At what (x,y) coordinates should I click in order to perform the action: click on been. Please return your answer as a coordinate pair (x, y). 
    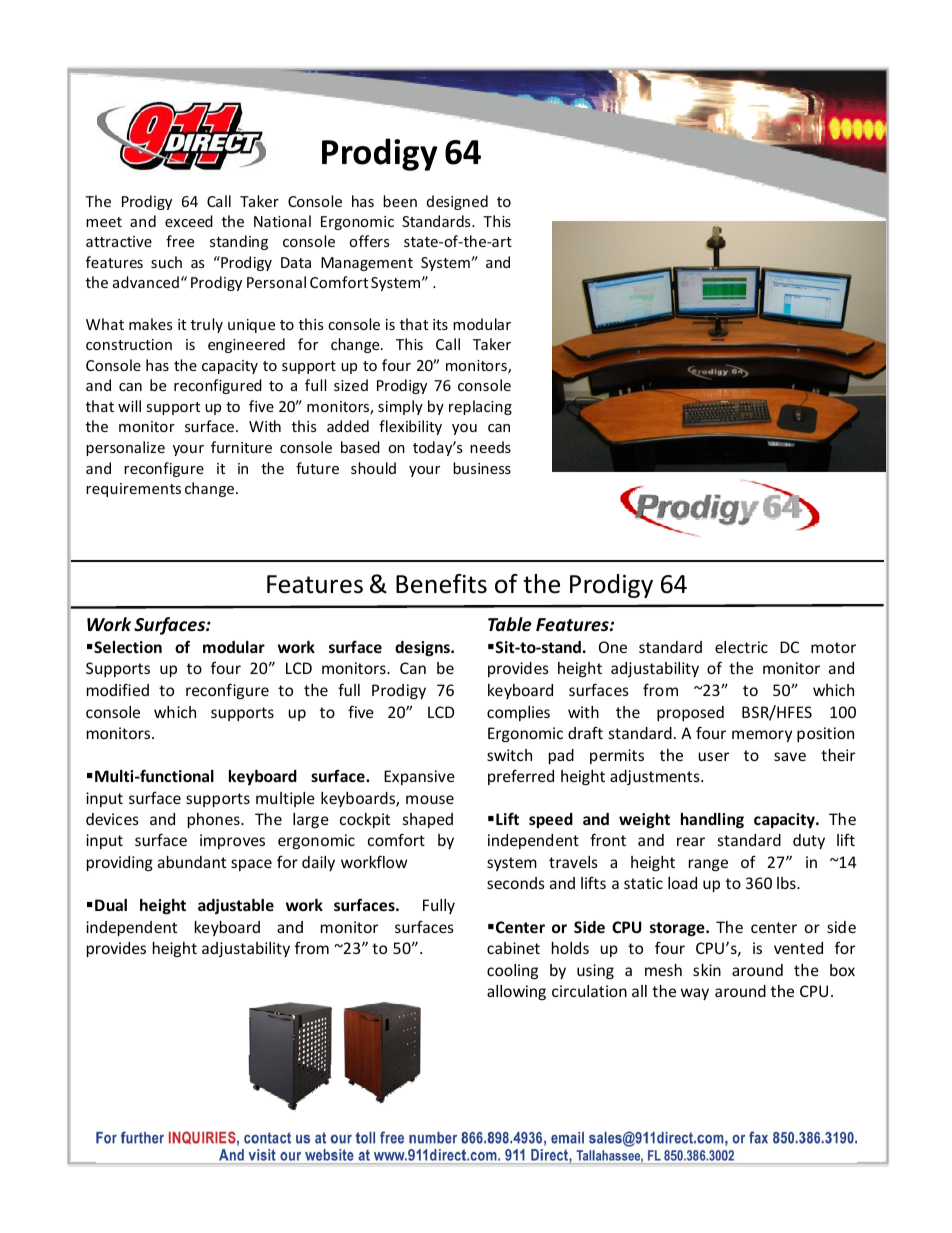
    Looking at the image, I should click on (400, 201).
